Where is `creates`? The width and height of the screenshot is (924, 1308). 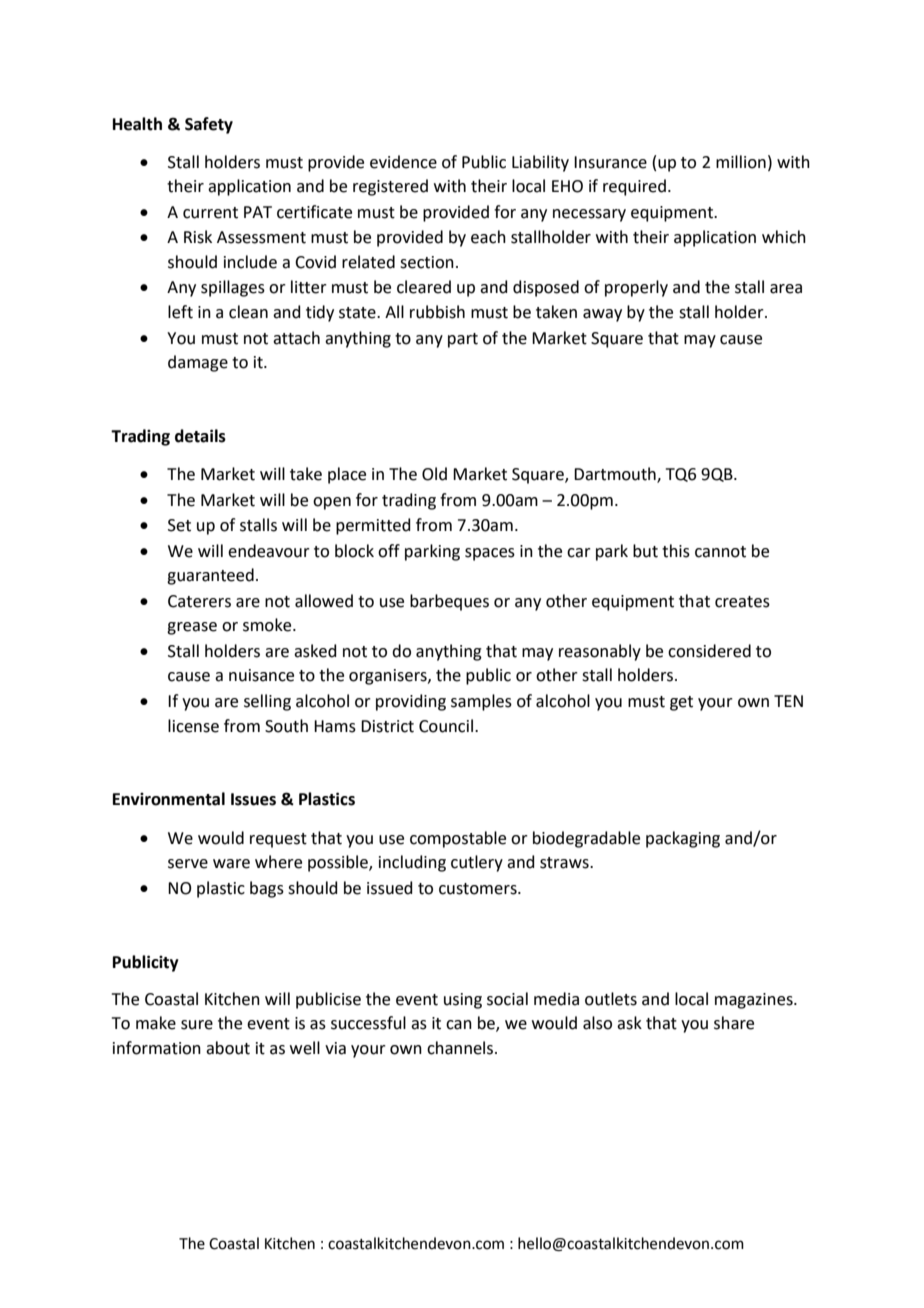
creates is located at coordinates (742, 602).
